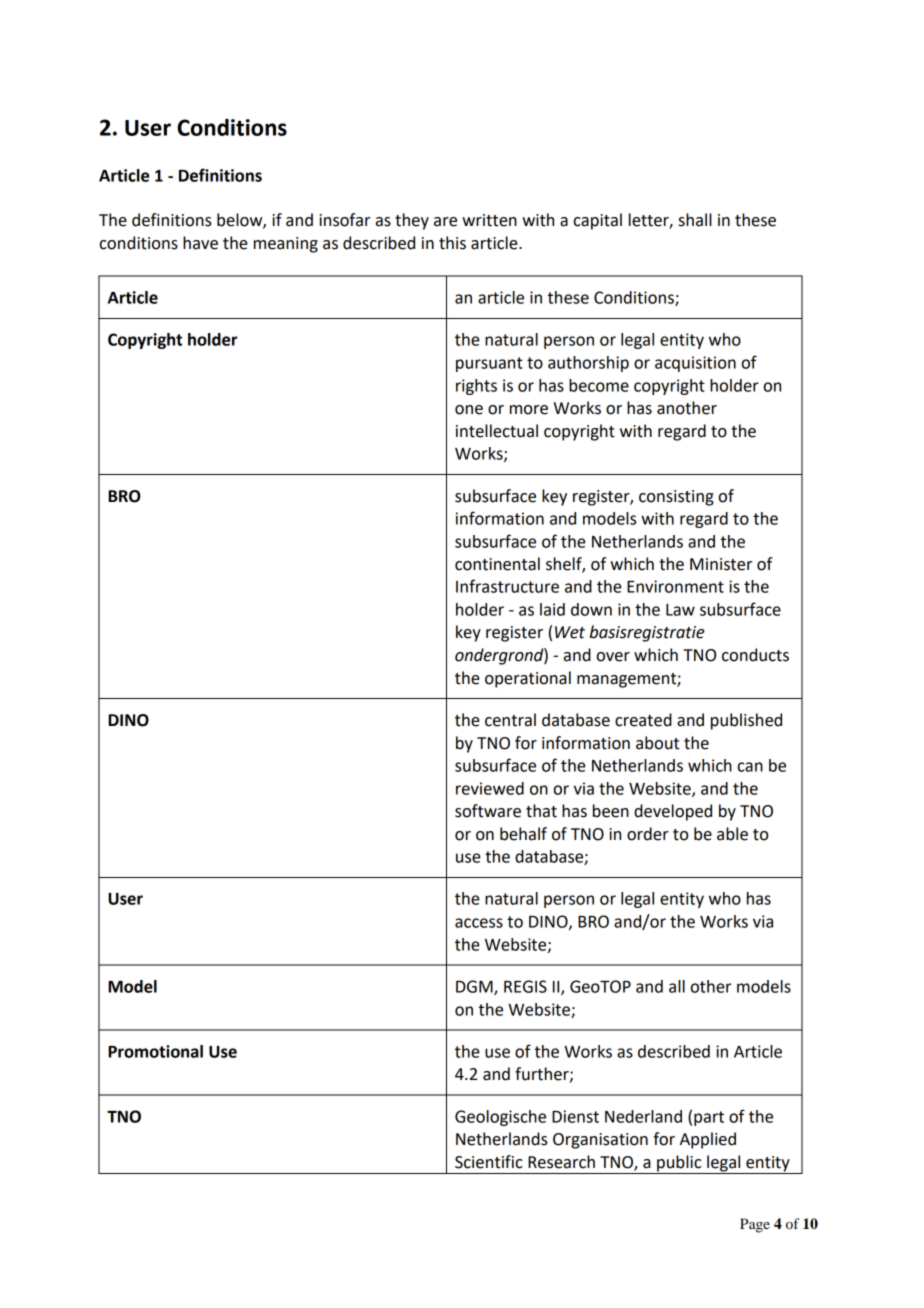 Image resolution: width=924 pixels, height=1308 pixels. What do you see at coordinates (200, 243) in the document?
I see `have` at bounding box center [200, 243].
